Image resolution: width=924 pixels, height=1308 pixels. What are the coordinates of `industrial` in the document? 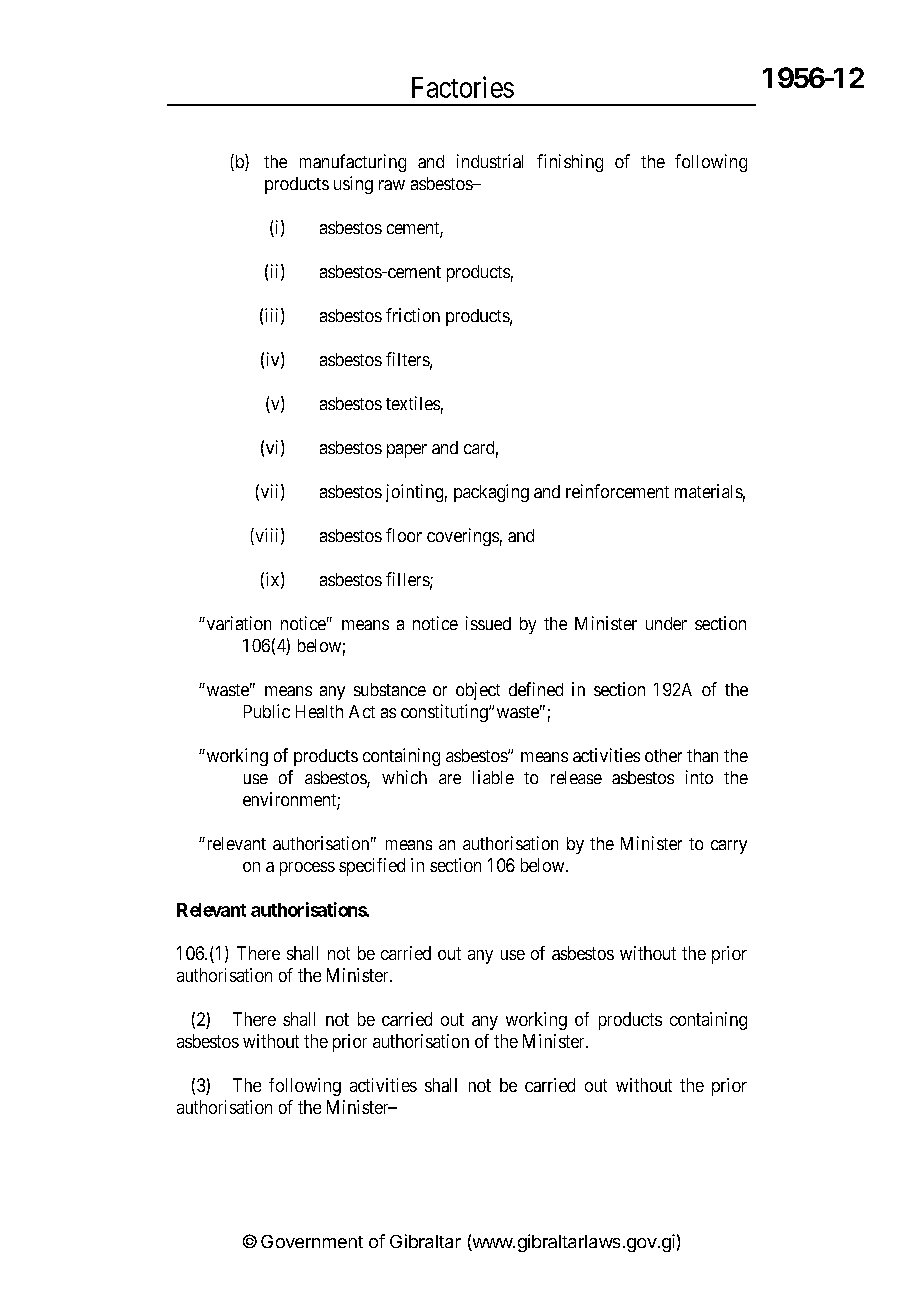 It's located at (490, 161).
